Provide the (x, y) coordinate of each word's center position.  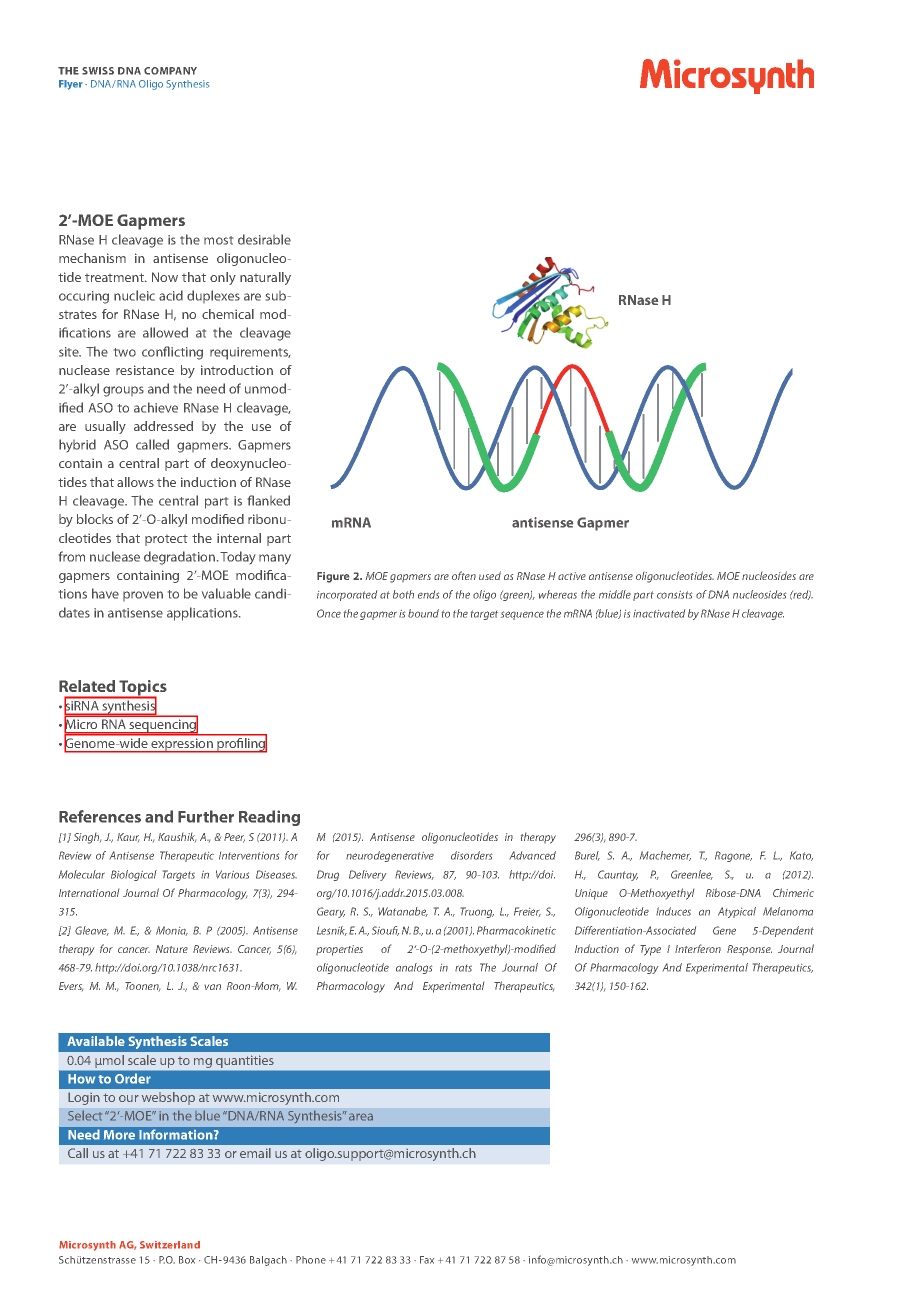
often (464, 575)
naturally (265, 278)
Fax (427, 1260)
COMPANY (170, 71)
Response (749, 950)
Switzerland (170, 1245)
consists (674, 595)
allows (135, 482)
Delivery (367, 875)
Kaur (128, 837)
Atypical (737, 912)
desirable (264, 239)
